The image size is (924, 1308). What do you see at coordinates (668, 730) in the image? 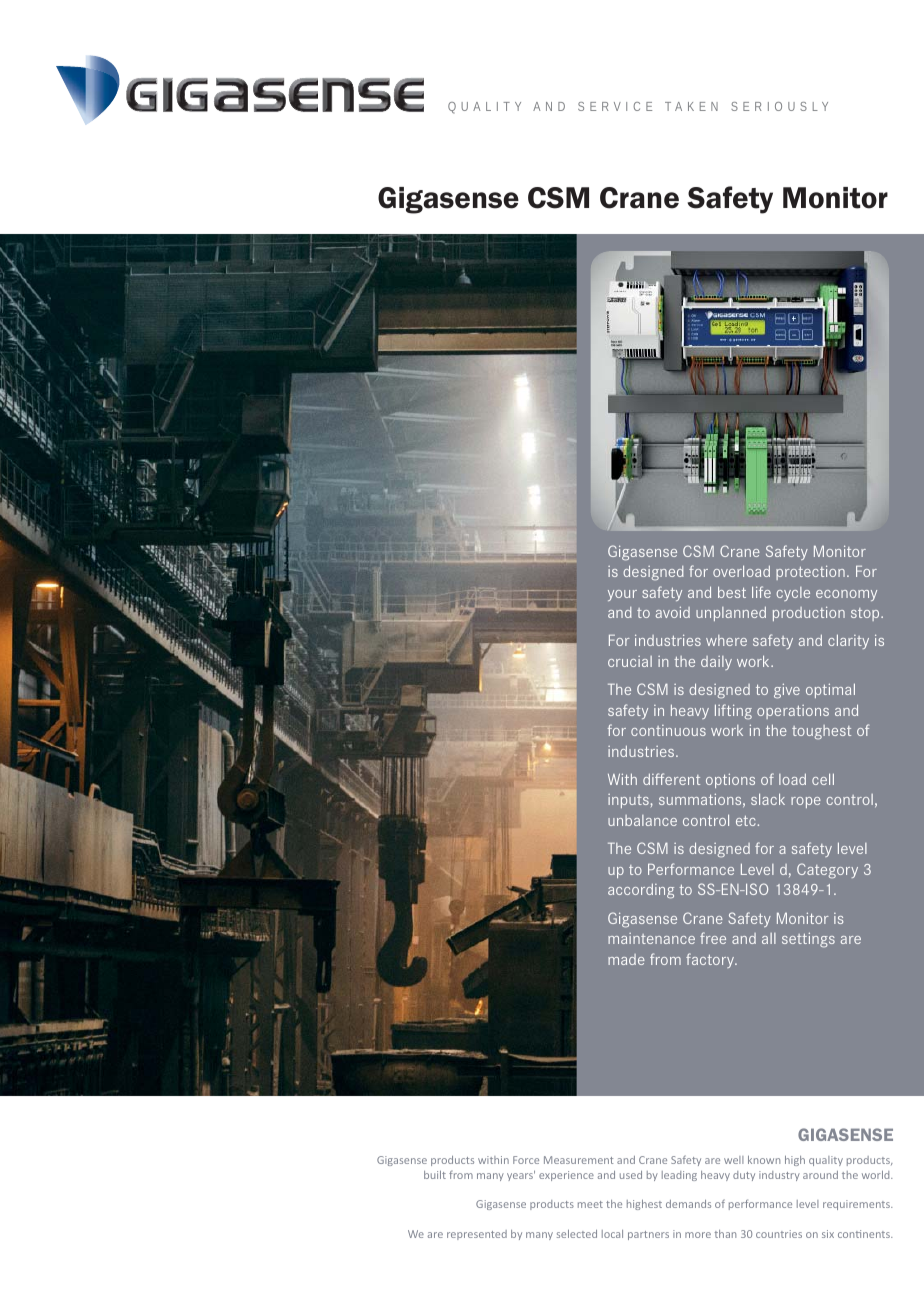
I see `continuous` at bounding box center [668, 730].
